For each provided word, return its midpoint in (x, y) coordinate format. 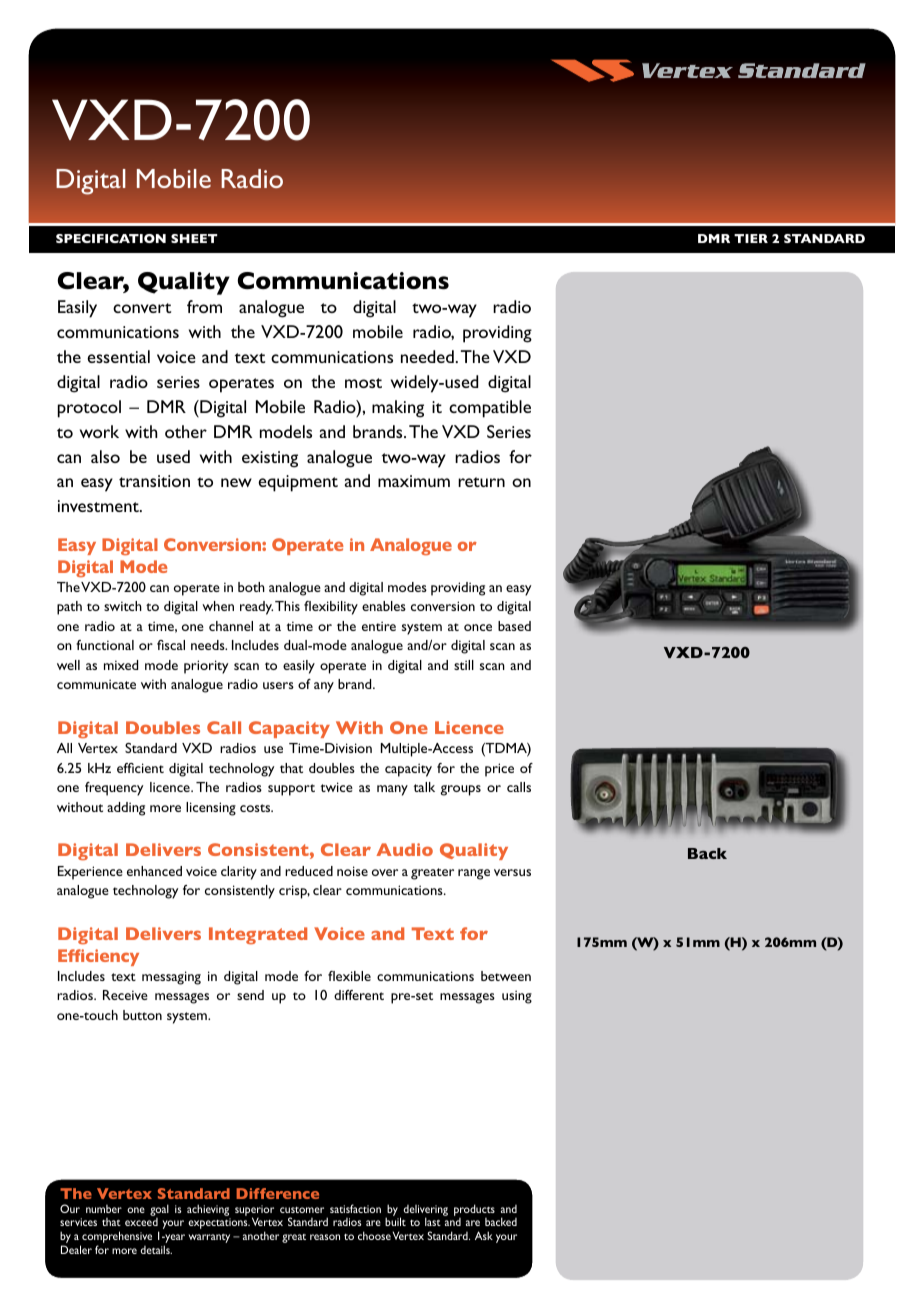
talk (424, 787)
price (499, 770)
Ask (484, 1235)
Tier (751, 238)
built (395, 1221)
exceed (141, 1222)
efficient (140, 768)
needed (427, 356)
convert (142, 308)
